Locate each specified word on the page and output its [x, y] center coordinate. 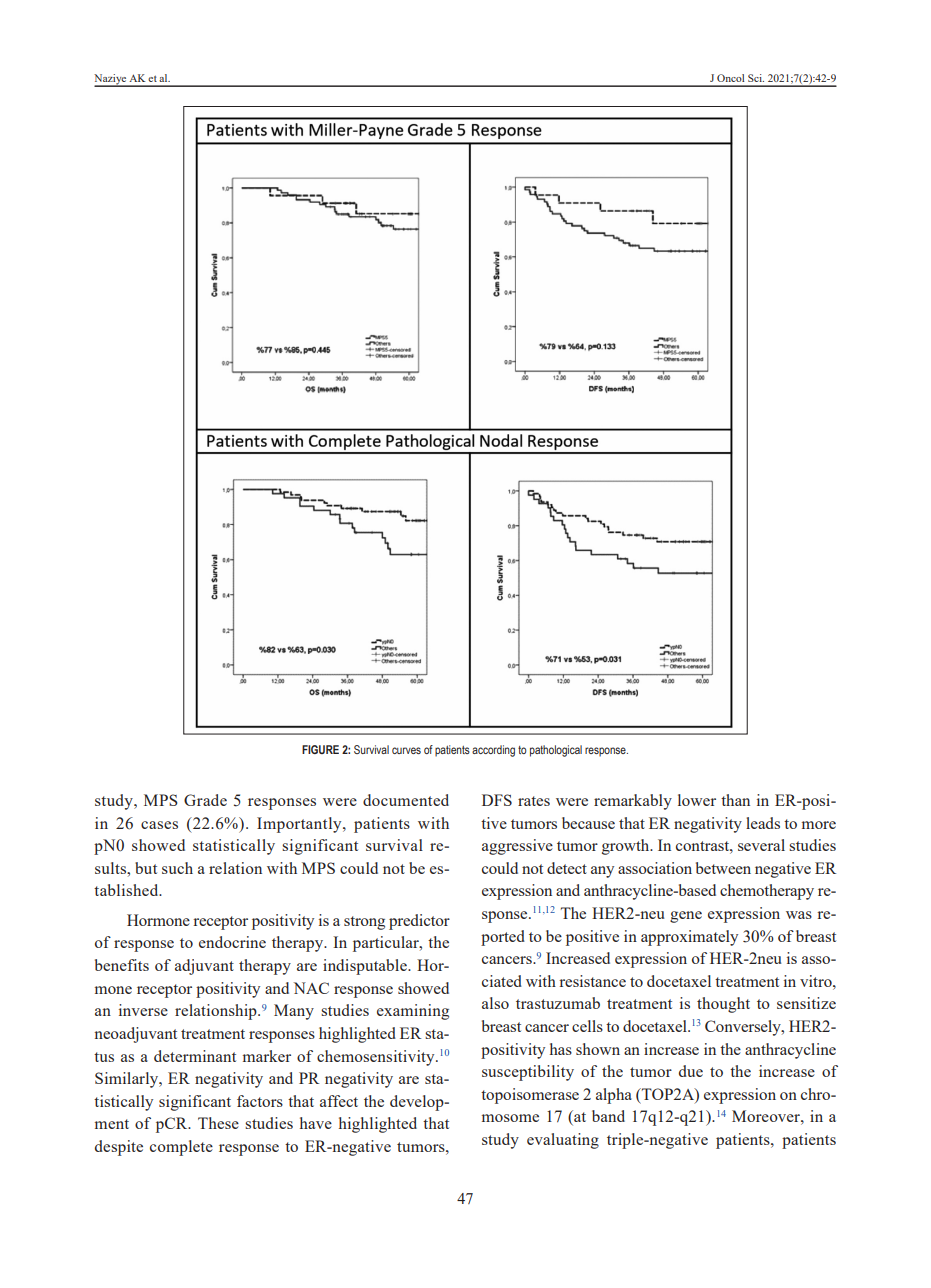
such [177, 868]
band [608, 1116]
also [495, 1003]
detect [567, 868]
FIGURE [320, 749]
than [735, 800]
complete [181, 1148]
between [723, 868]
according [493, 751]
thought [723, 1005]
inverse [143, 1010]
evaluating [563, 1141]
